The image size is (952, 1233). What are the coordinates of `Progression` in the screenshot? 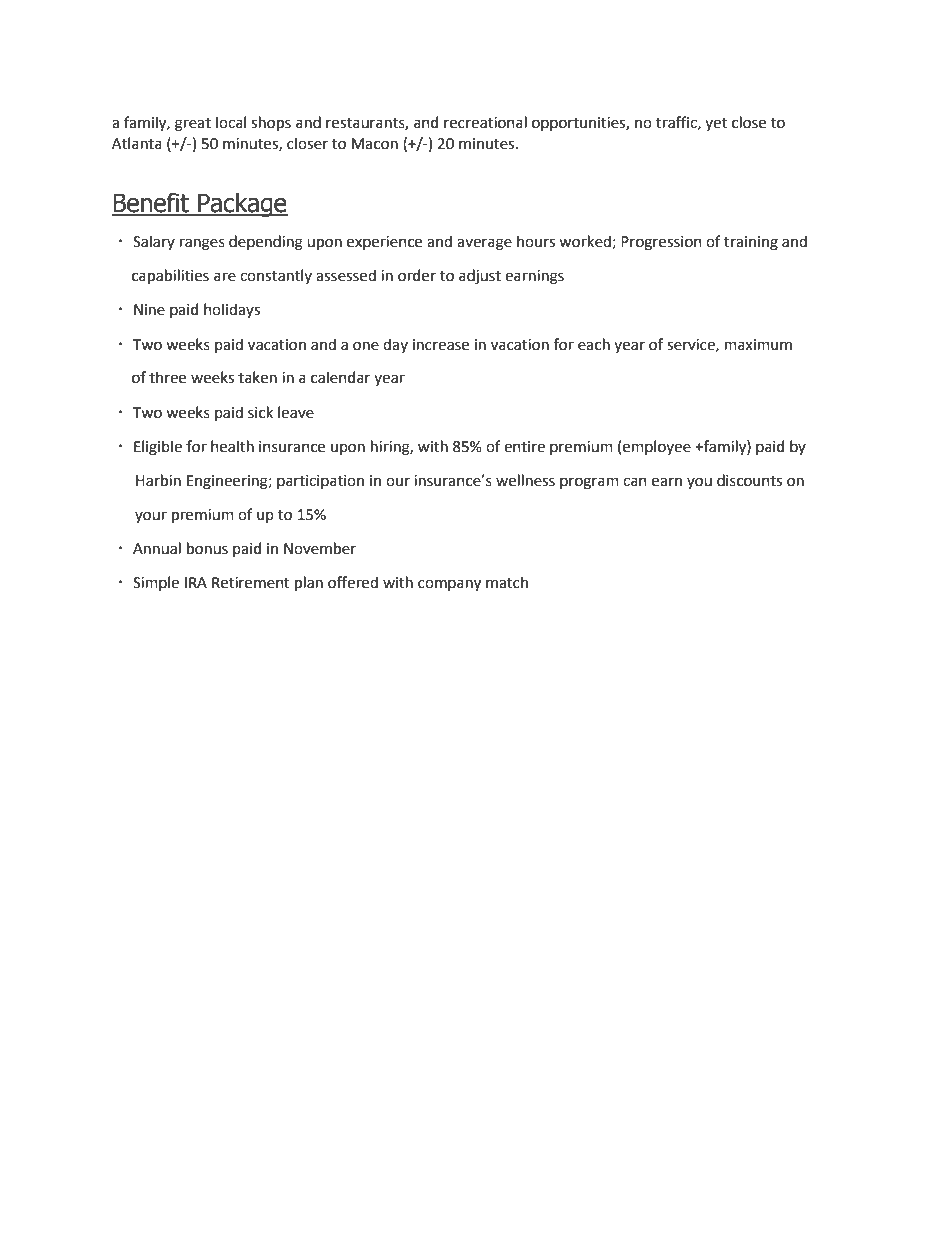 It's located at (661, 243).
